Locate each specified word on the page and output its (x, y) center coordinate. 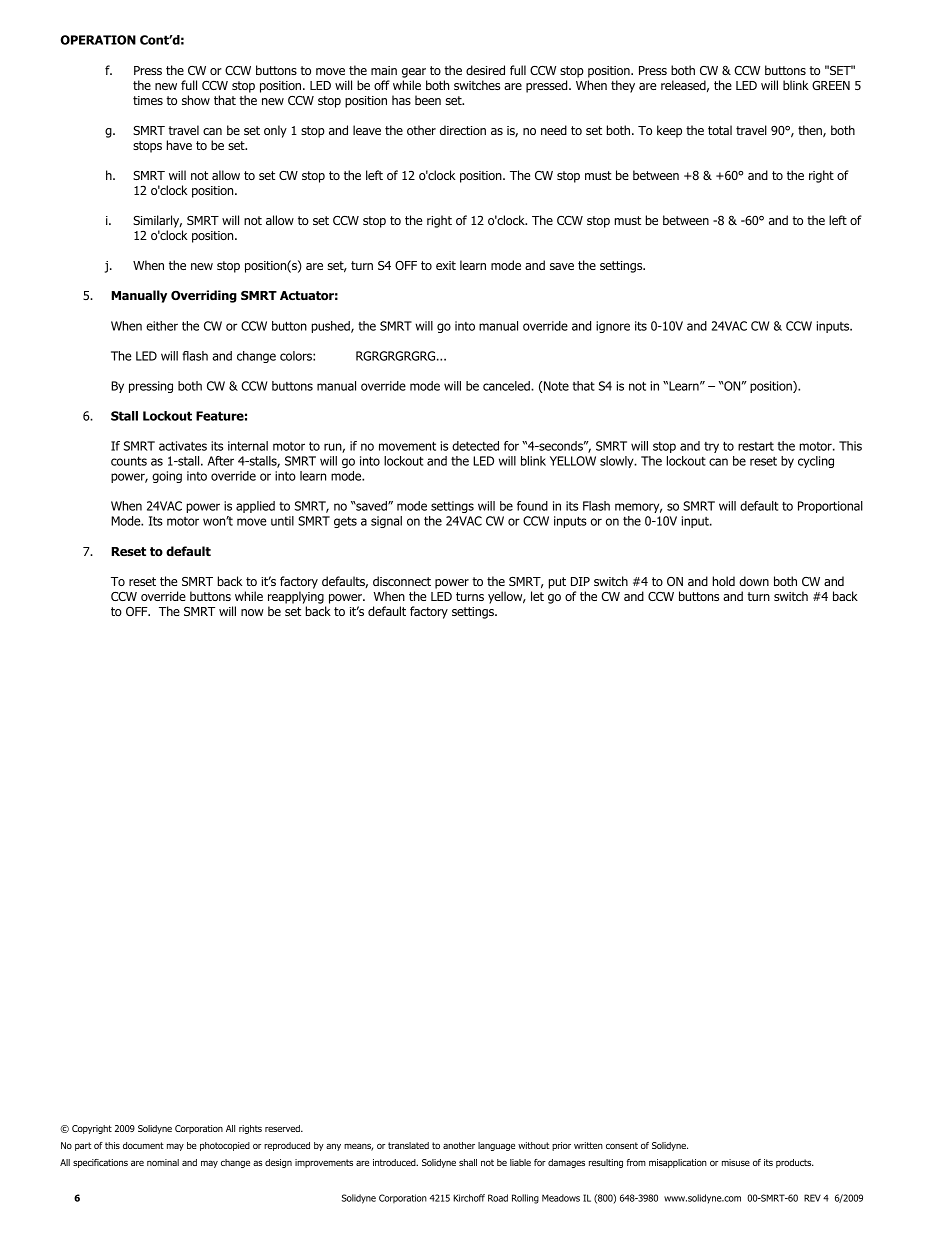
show (196, 100)
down (754, 581)
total (720, 130)
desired (485, 70)
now (252, 612)
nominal (163, 1162)
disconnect (402, 581)
